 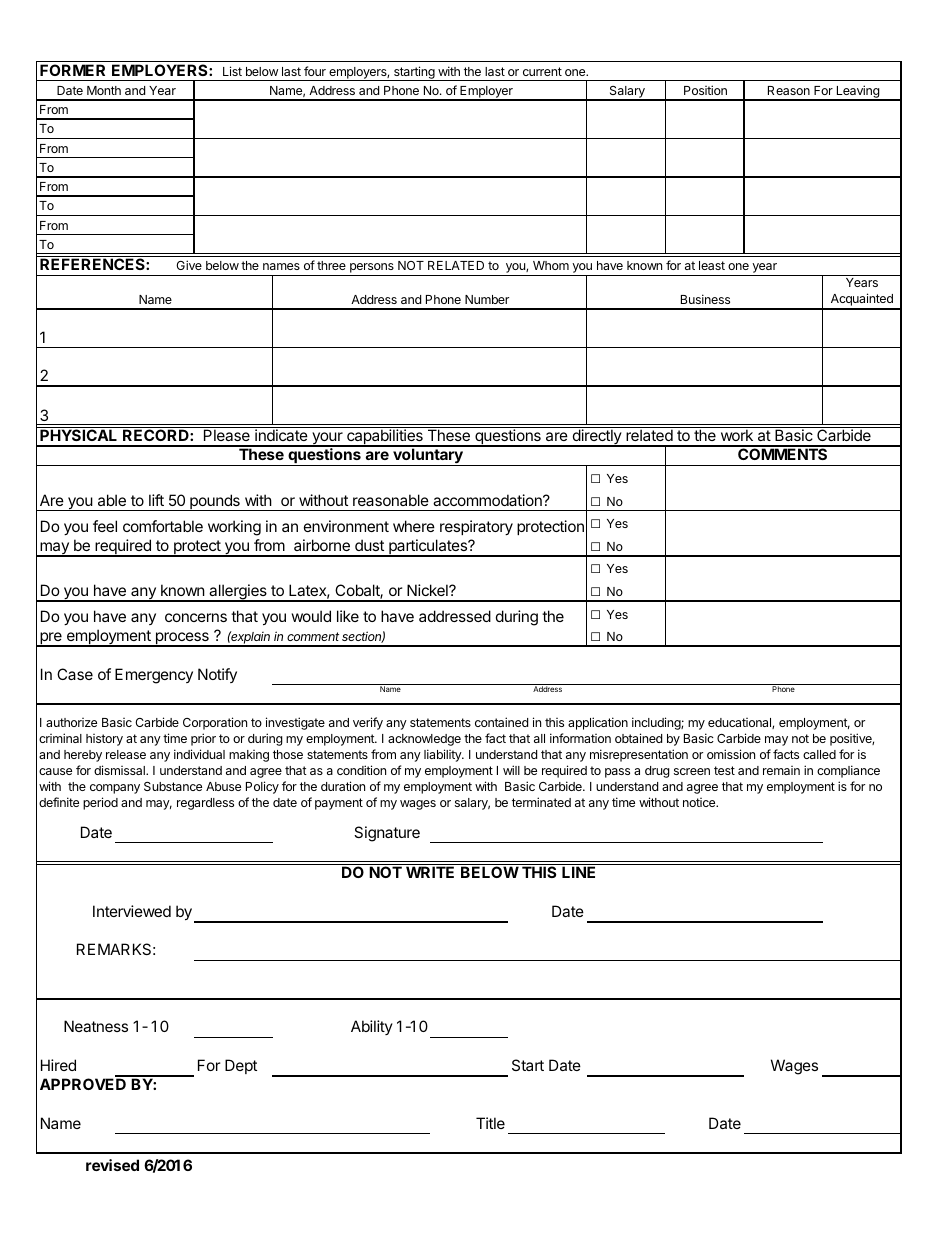 I want to click on current, so click(x=542, y=71).
